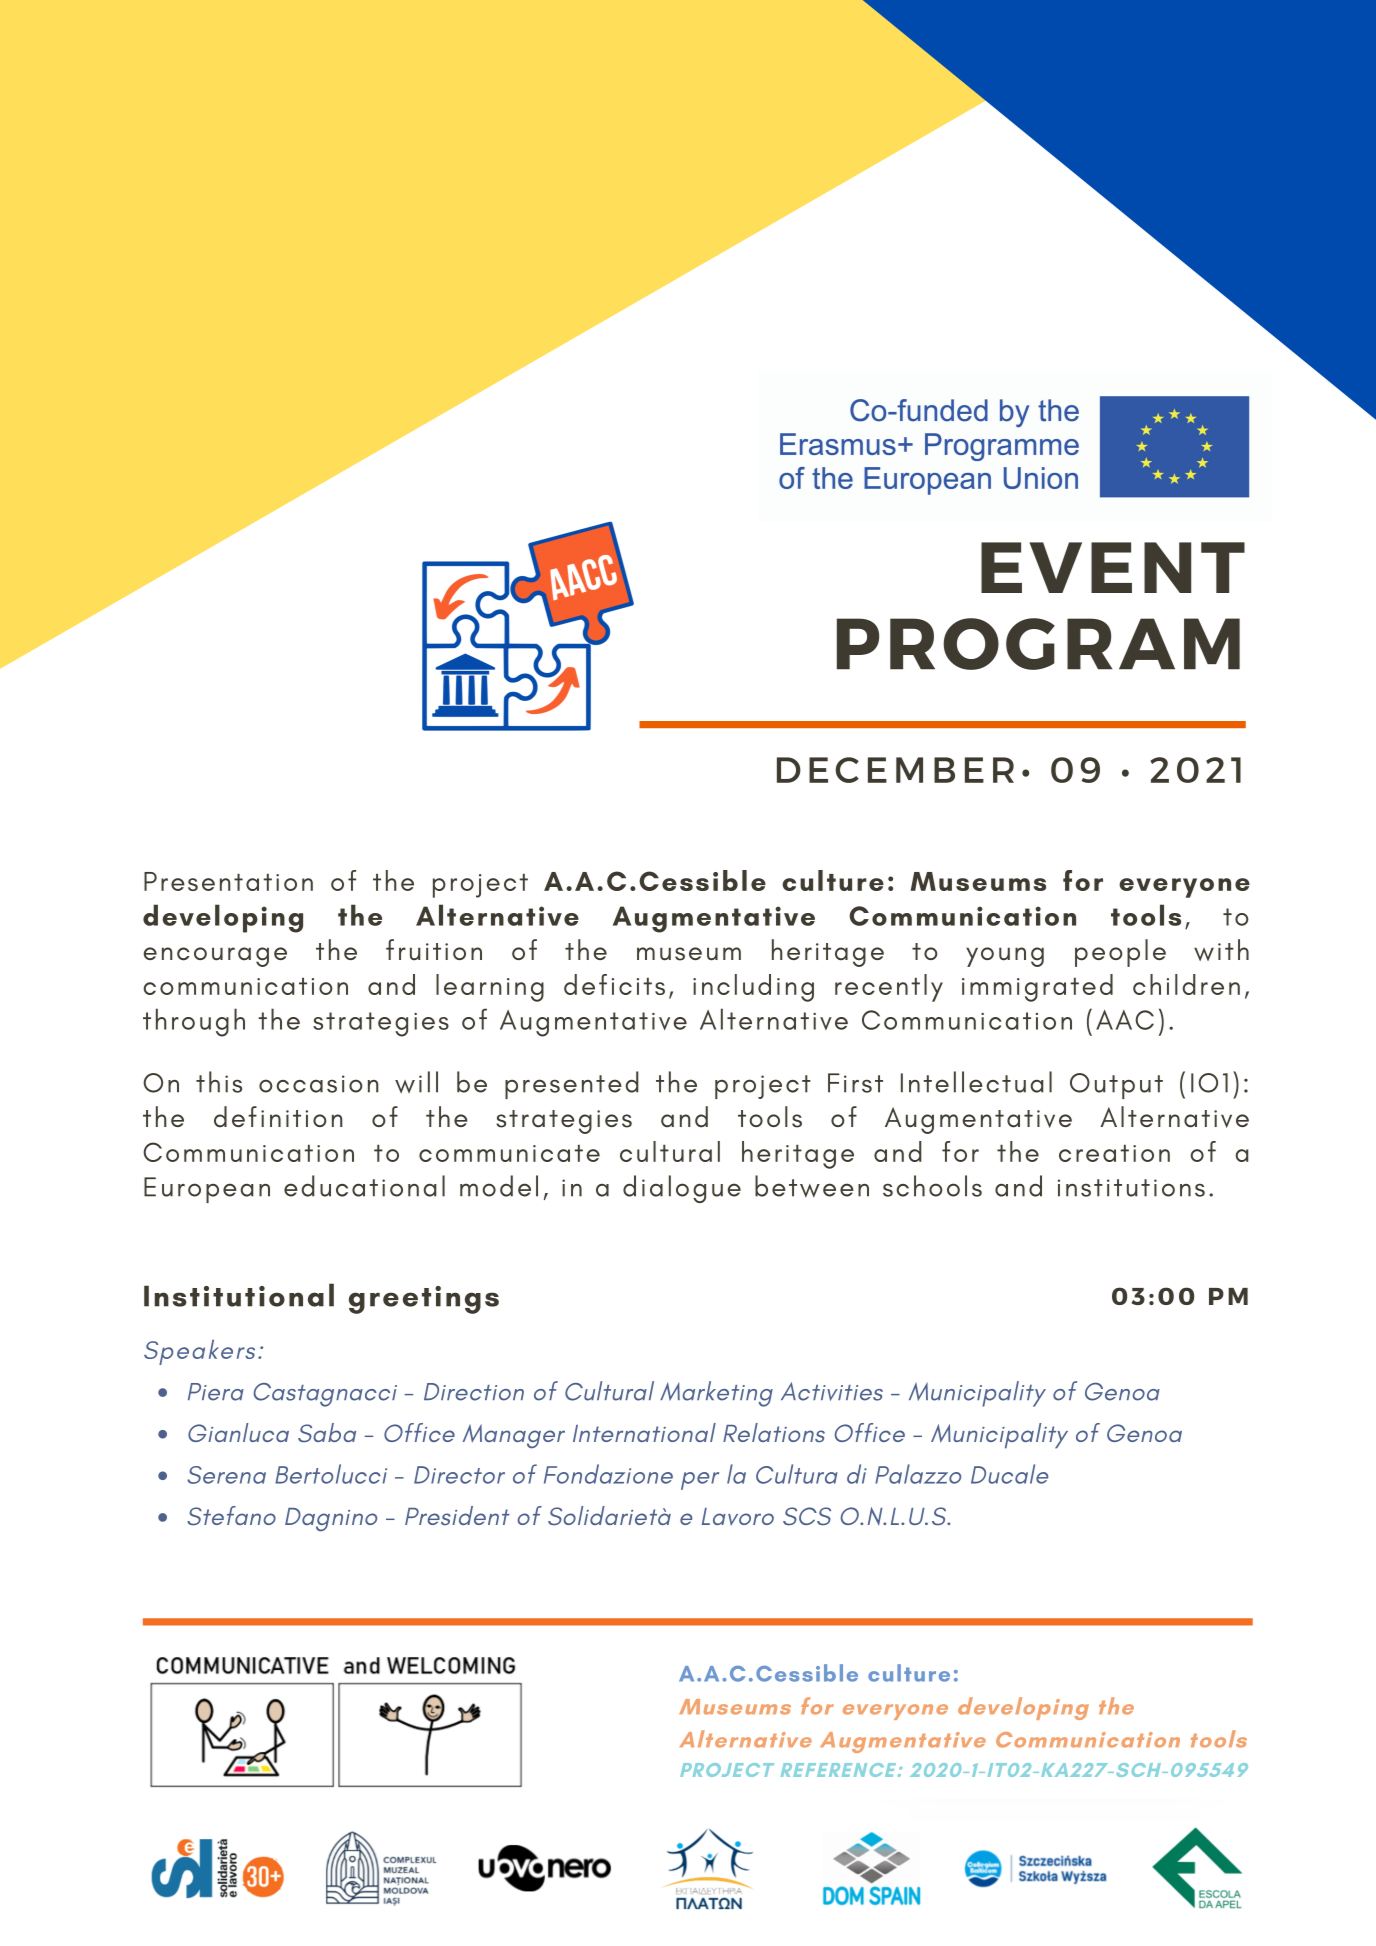 Image resolution: width=1376 pixels, height=1946 pixels. What do you see at coordinates (753, 988) in the screenshot?
I see `including` at bounding box center [753, 988].
